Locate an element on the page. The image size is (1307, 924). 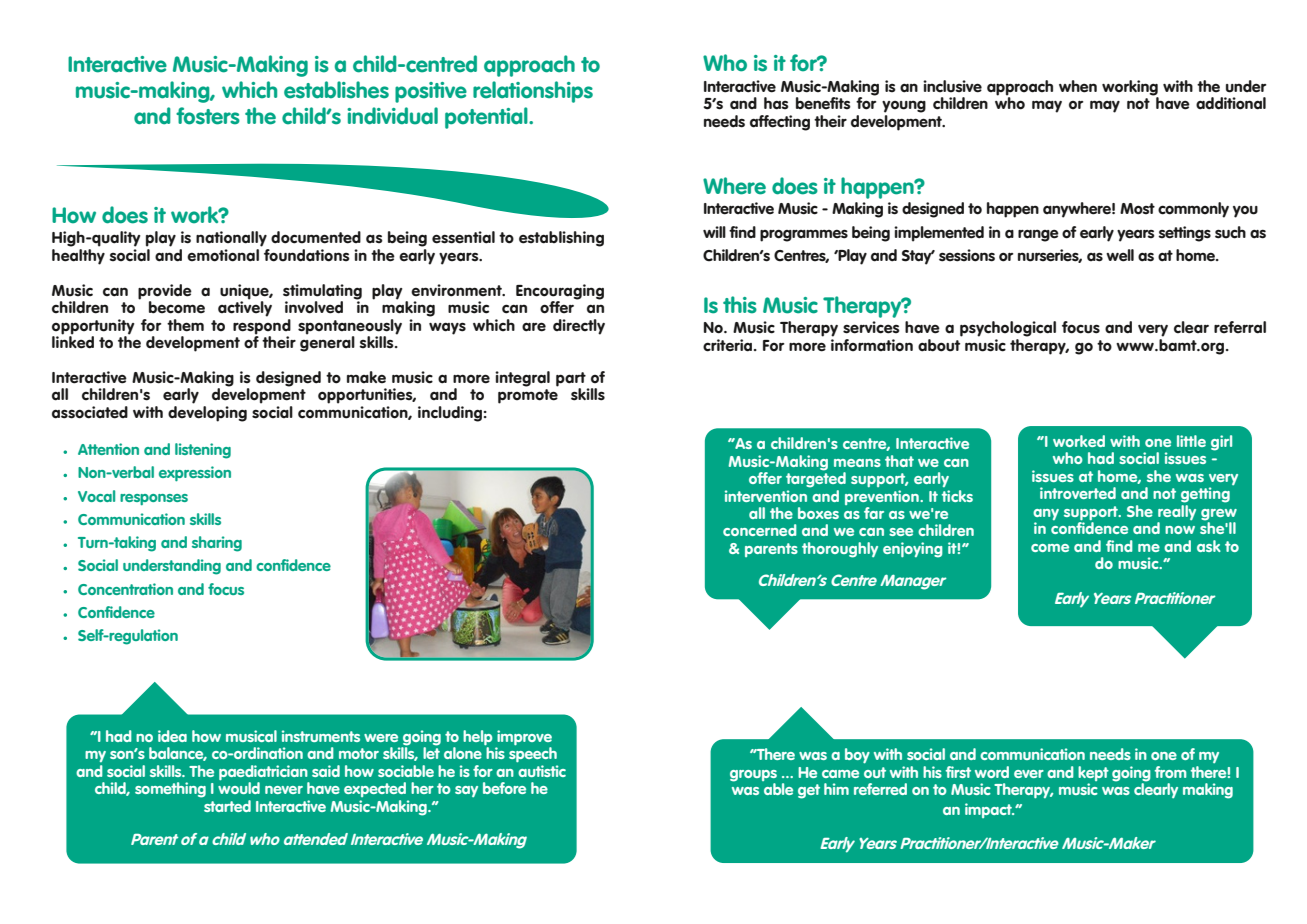
him is located at coordinates (836, 789).
